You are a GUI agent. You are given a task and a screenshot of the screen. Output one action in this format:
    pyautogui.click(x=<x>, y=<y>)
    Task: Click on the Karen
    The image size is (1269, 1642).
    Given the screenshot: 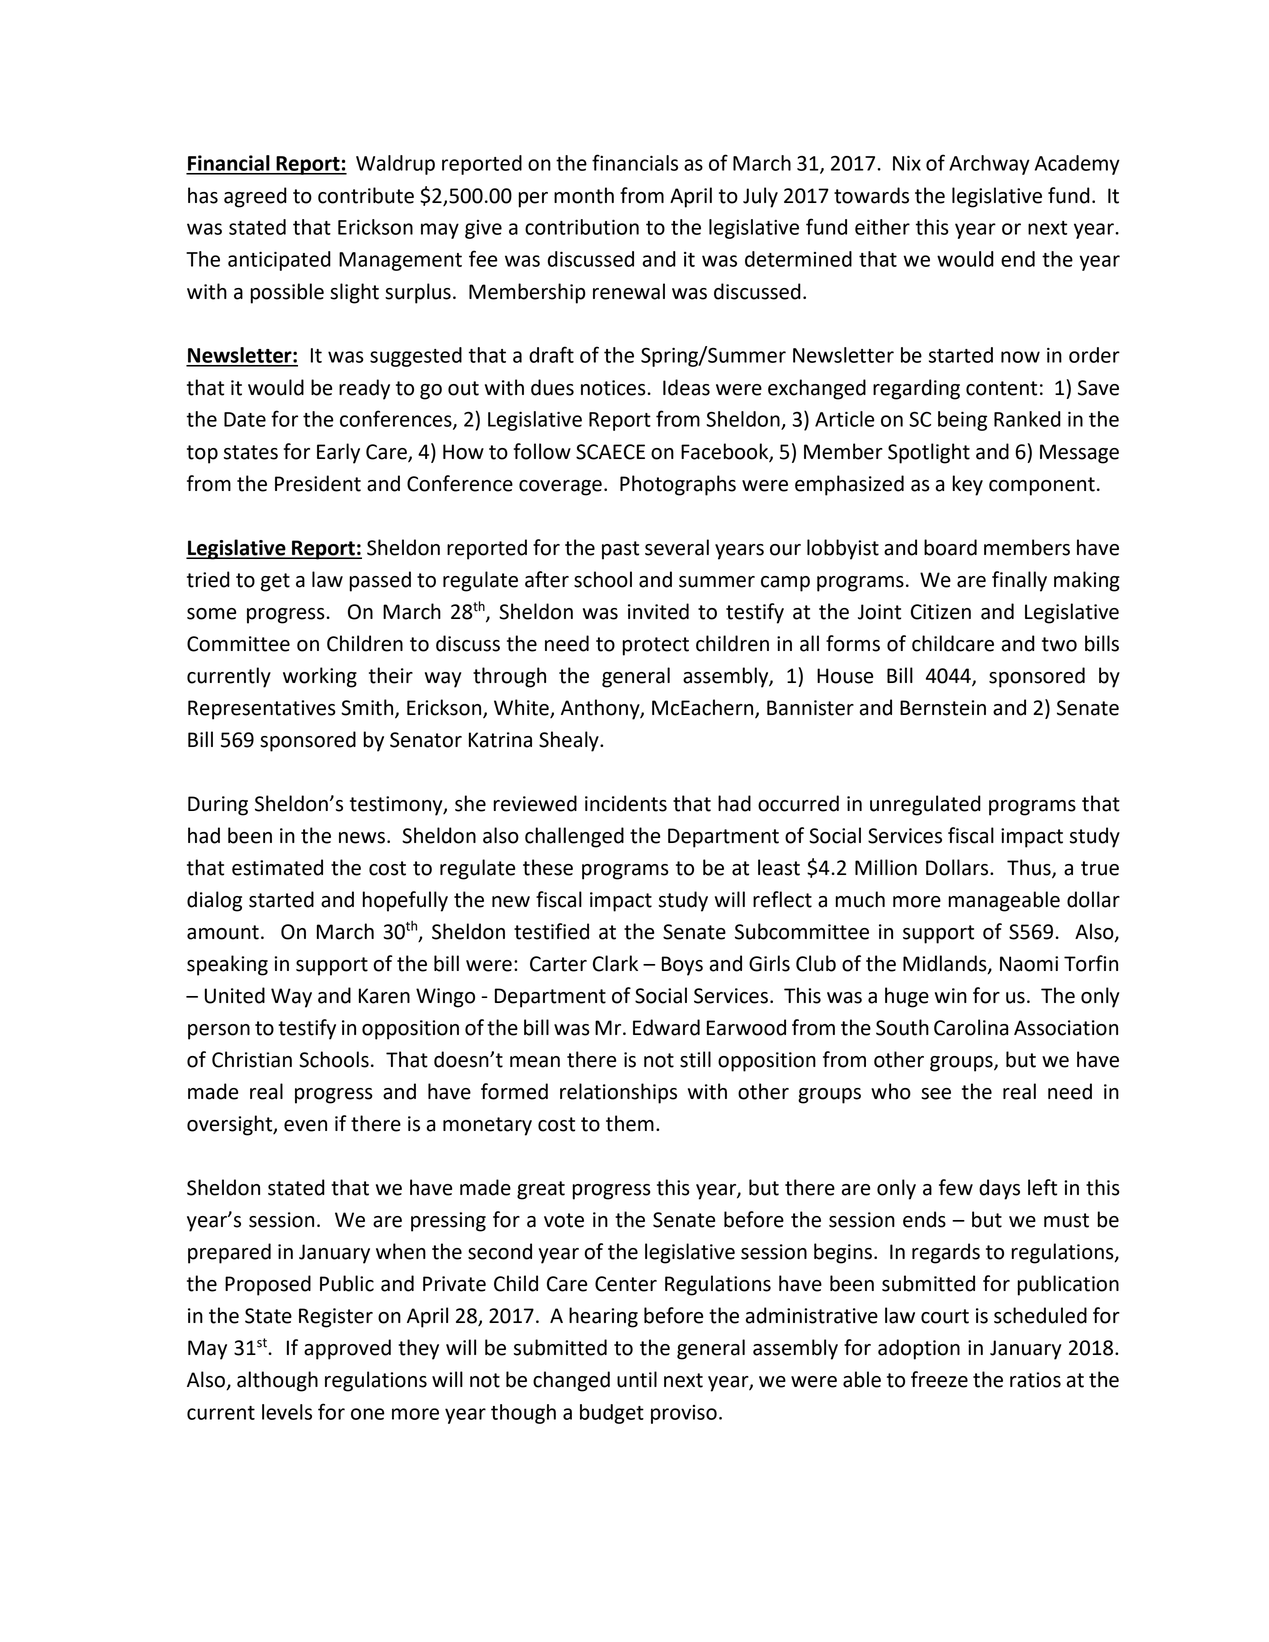 What is the action you would take?
    pyautogui.click(x=384, y=996)
